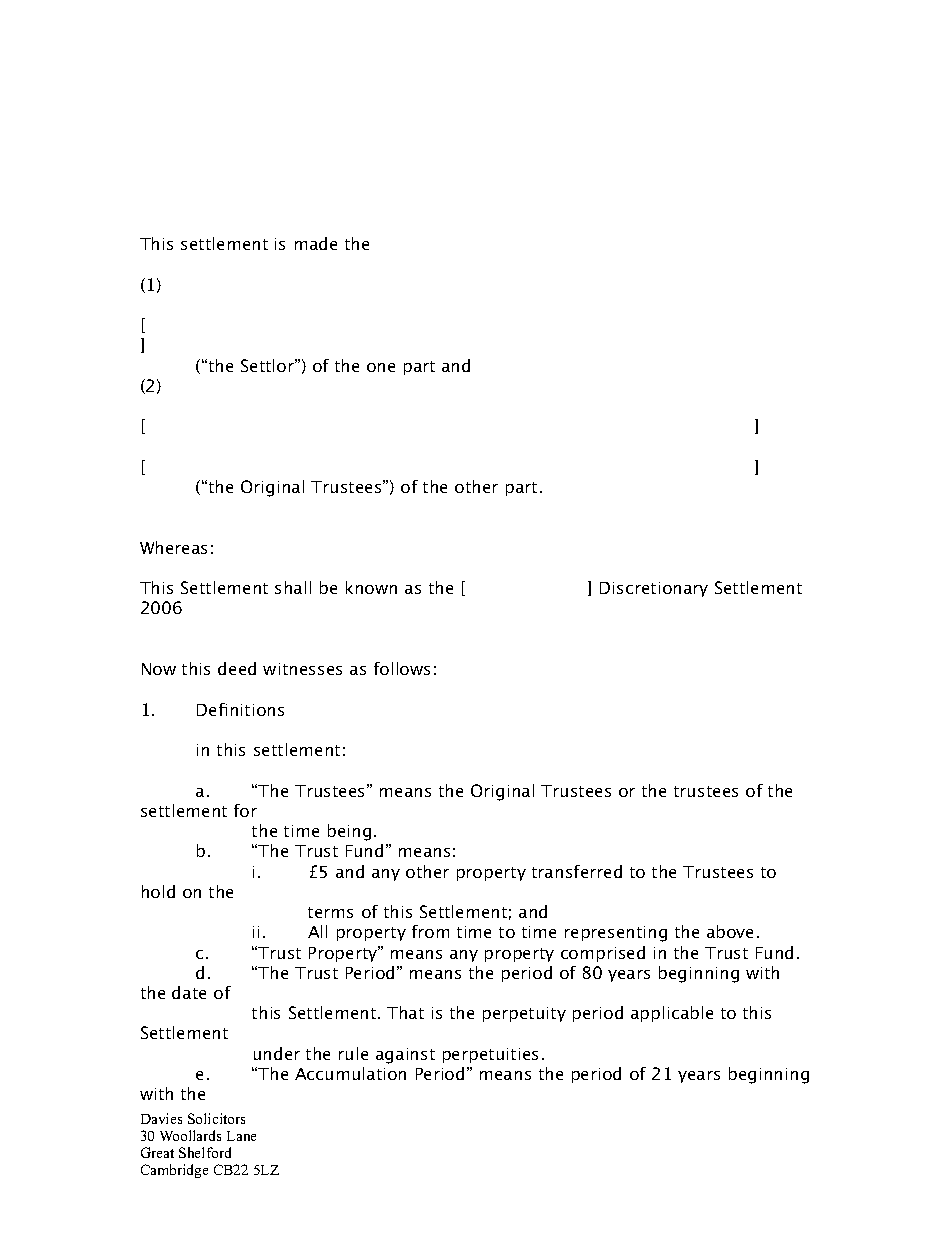 The width and height of the document is (952, 1233). Describe the element at coordinates (371, 587) in the document. I see `known` at that location.
